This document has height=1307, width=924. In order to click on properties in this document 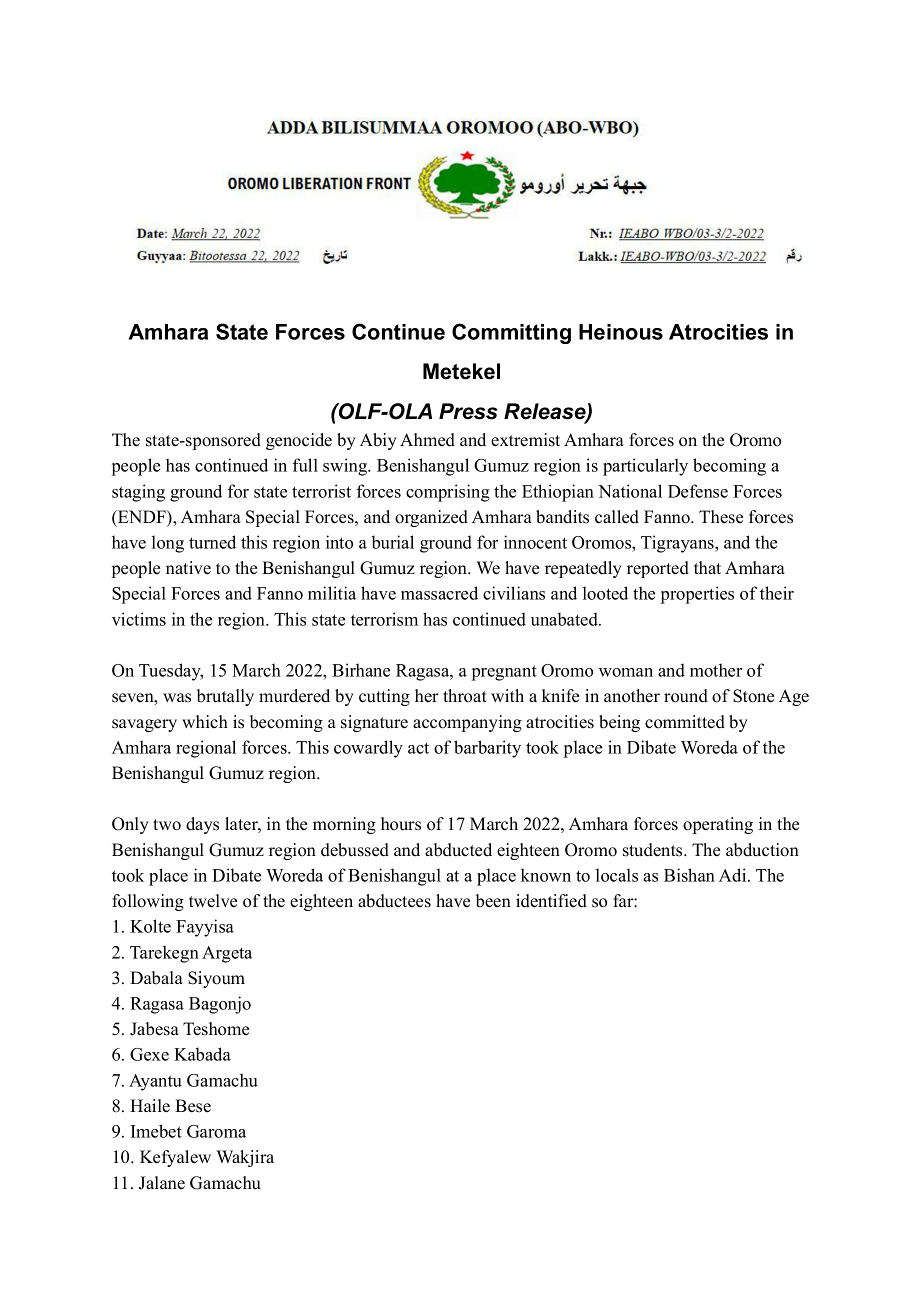, I will do `click(697, 595)`.
